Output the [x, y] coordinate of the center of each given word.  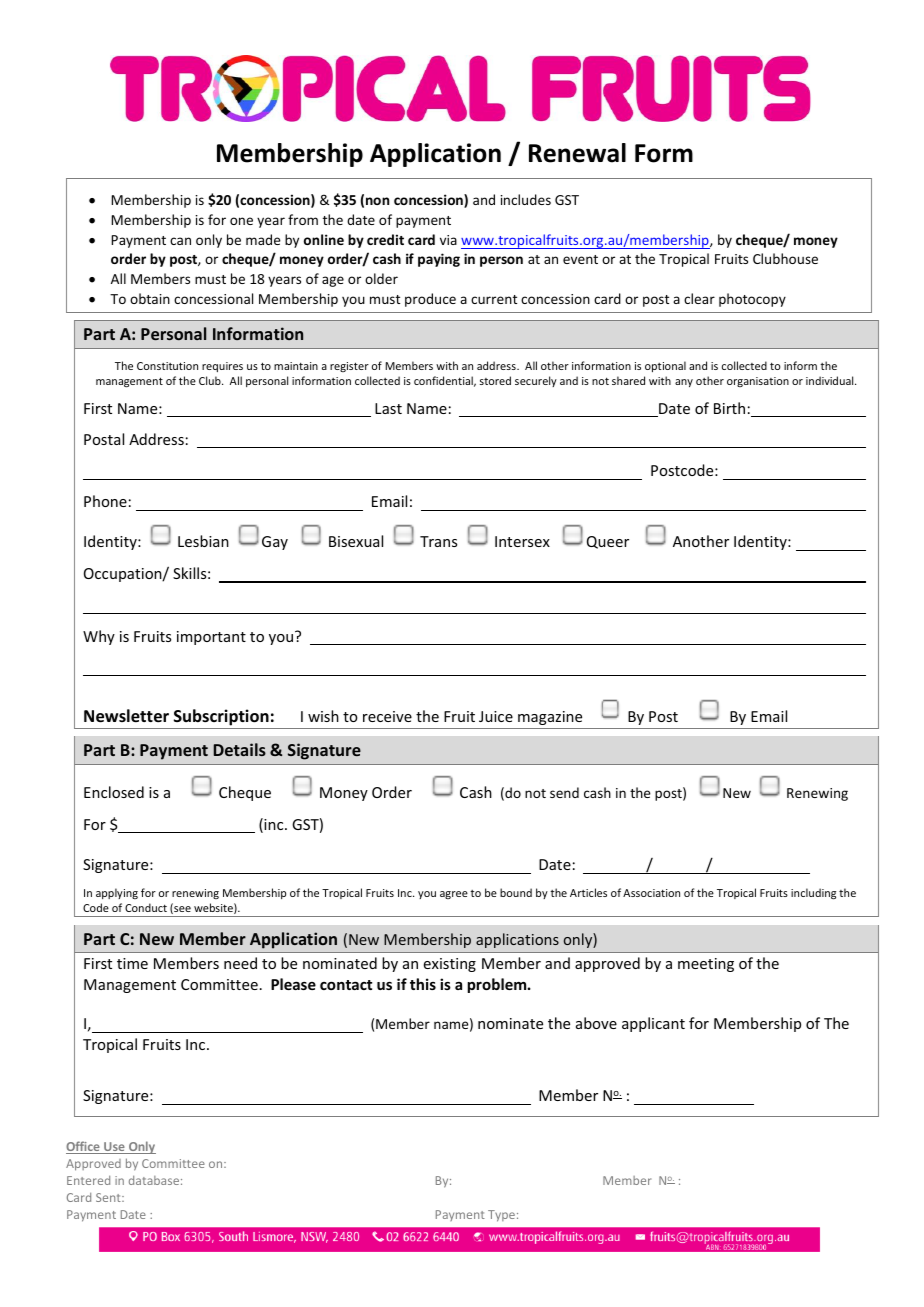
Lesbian [203, 541]
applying [117, 893]
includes [526, 199]
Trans [438, 541]
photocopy [752, 300]
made [263, 239]
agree [454, 895]
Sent [109, 1197]
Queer [608, 542]
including [813, 894]
